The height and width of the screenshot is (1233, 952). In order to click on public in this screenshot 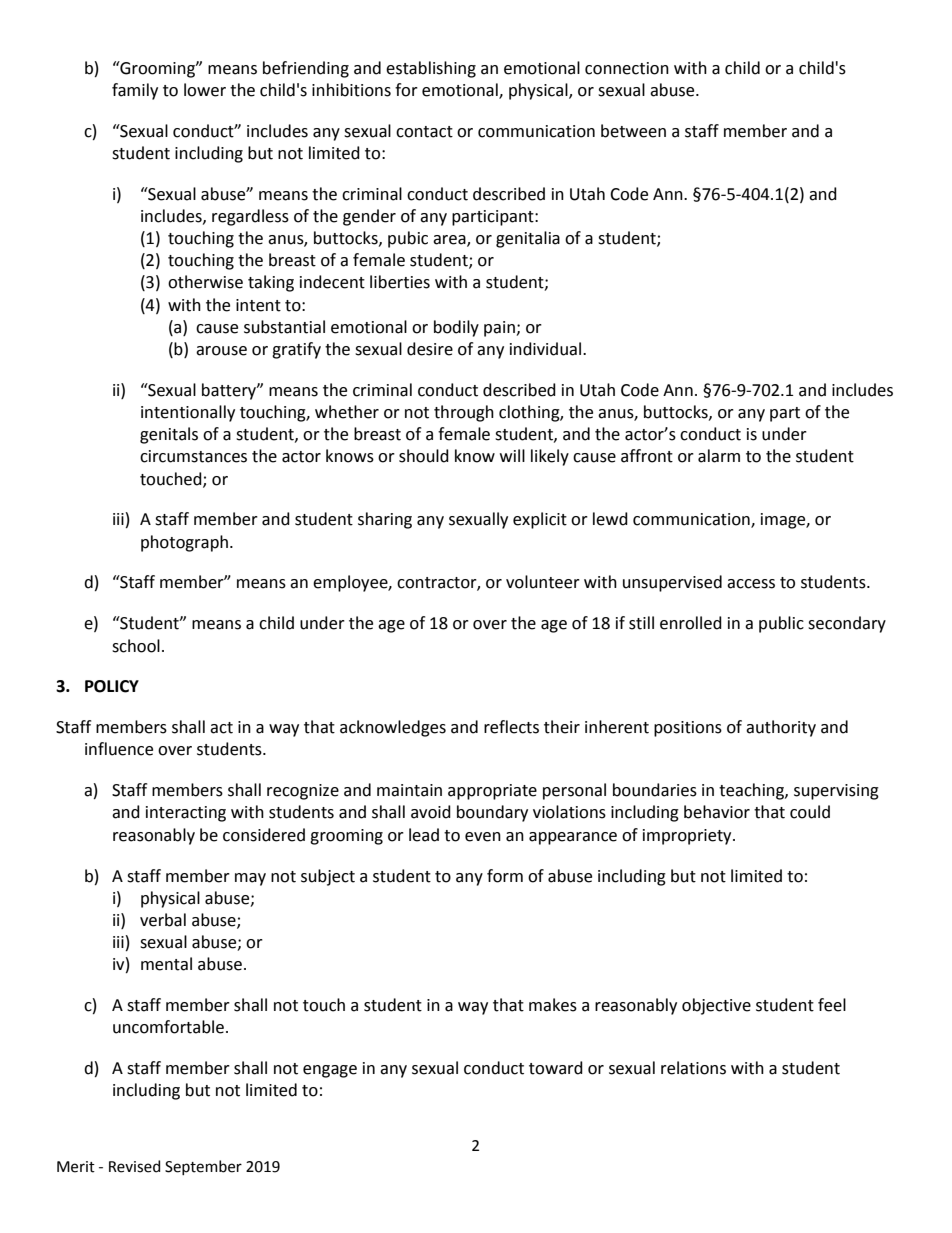, I will do `click(781, 624)`.
